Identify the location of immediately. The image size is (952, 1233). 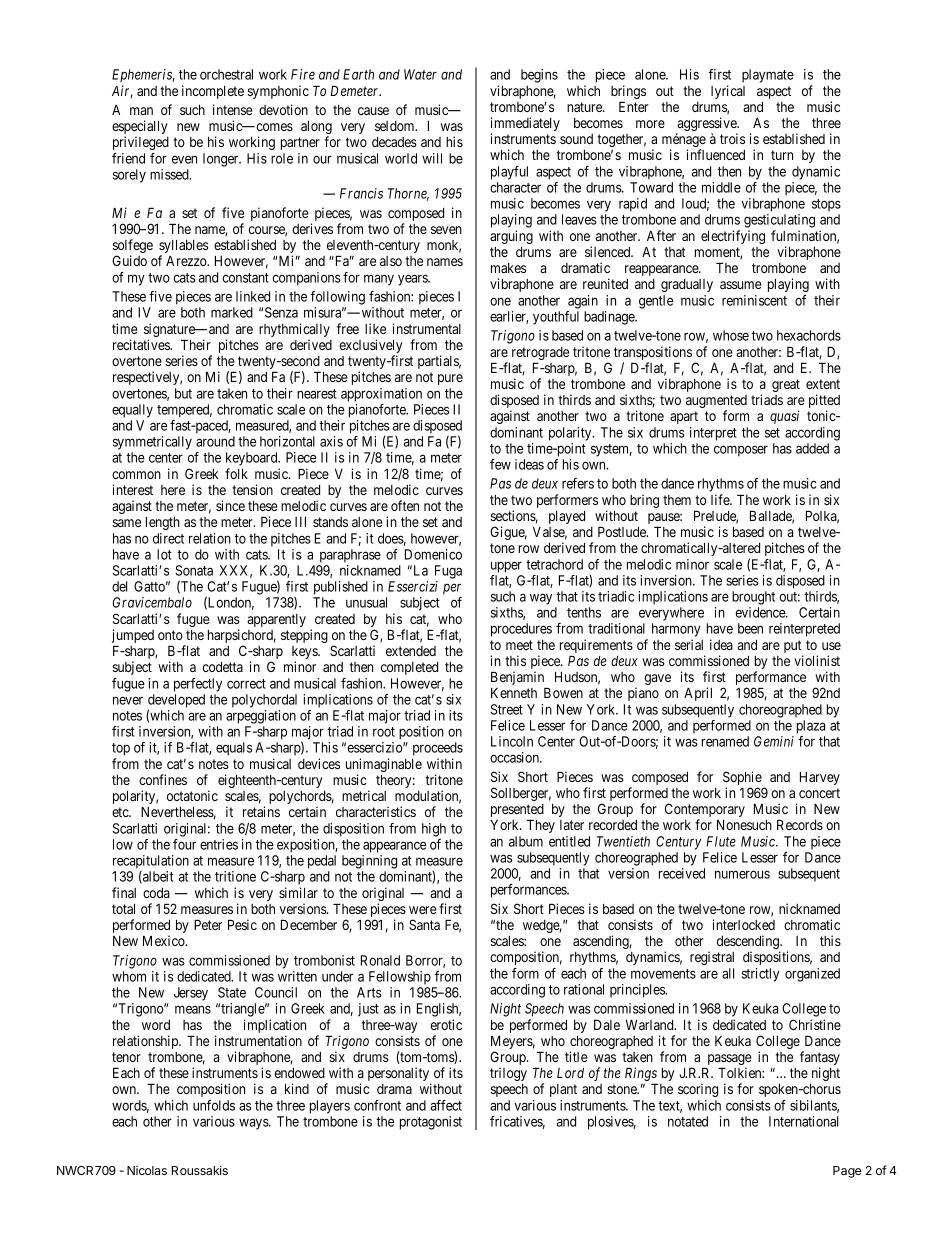
(525, 125).
